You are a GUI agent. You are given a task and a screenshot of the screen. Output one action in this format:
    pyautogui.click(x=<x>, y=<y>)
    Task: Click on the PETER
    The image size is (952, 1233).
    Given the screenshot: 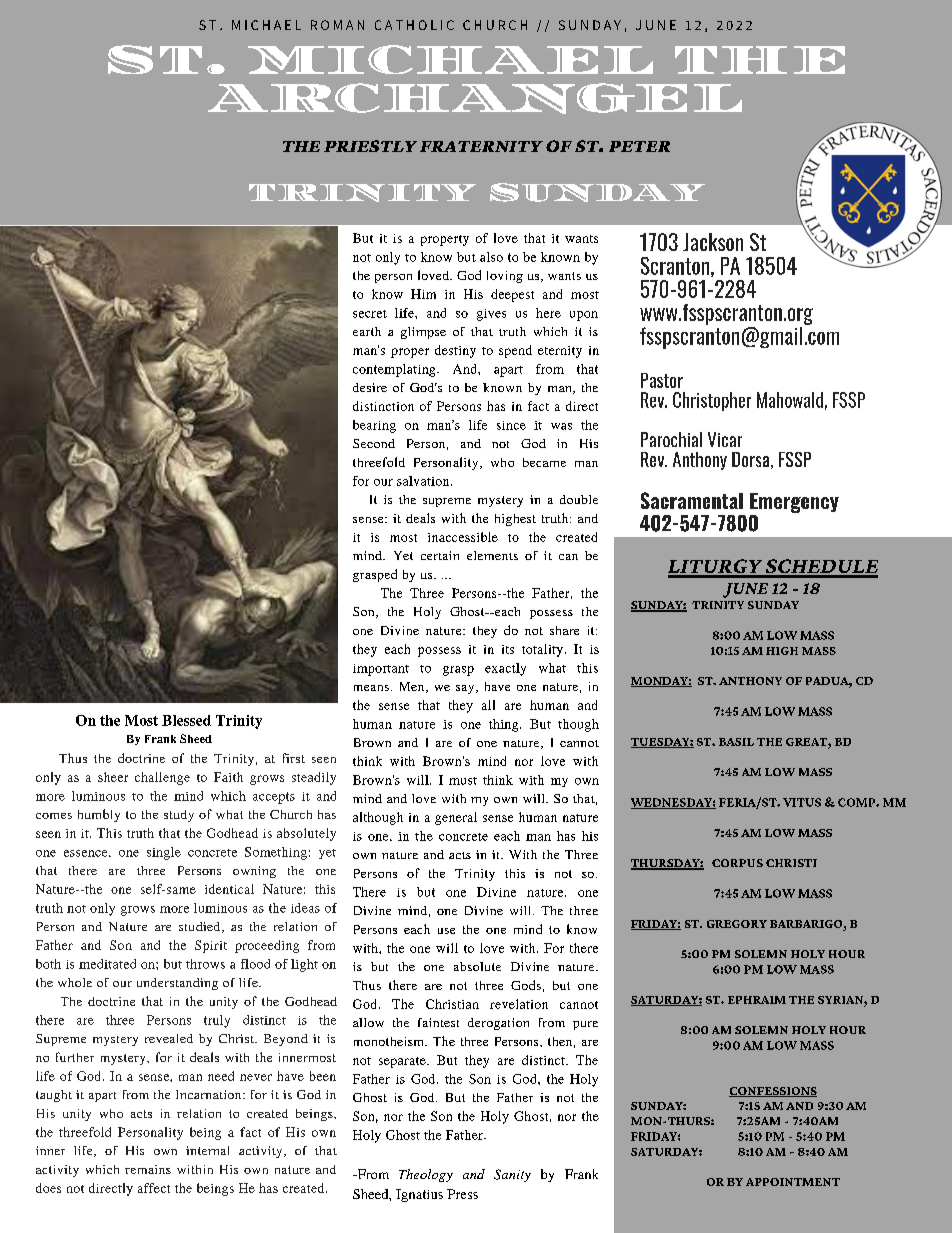 What is the action you would take?
    pyautogui.click(x=639, y=146)
